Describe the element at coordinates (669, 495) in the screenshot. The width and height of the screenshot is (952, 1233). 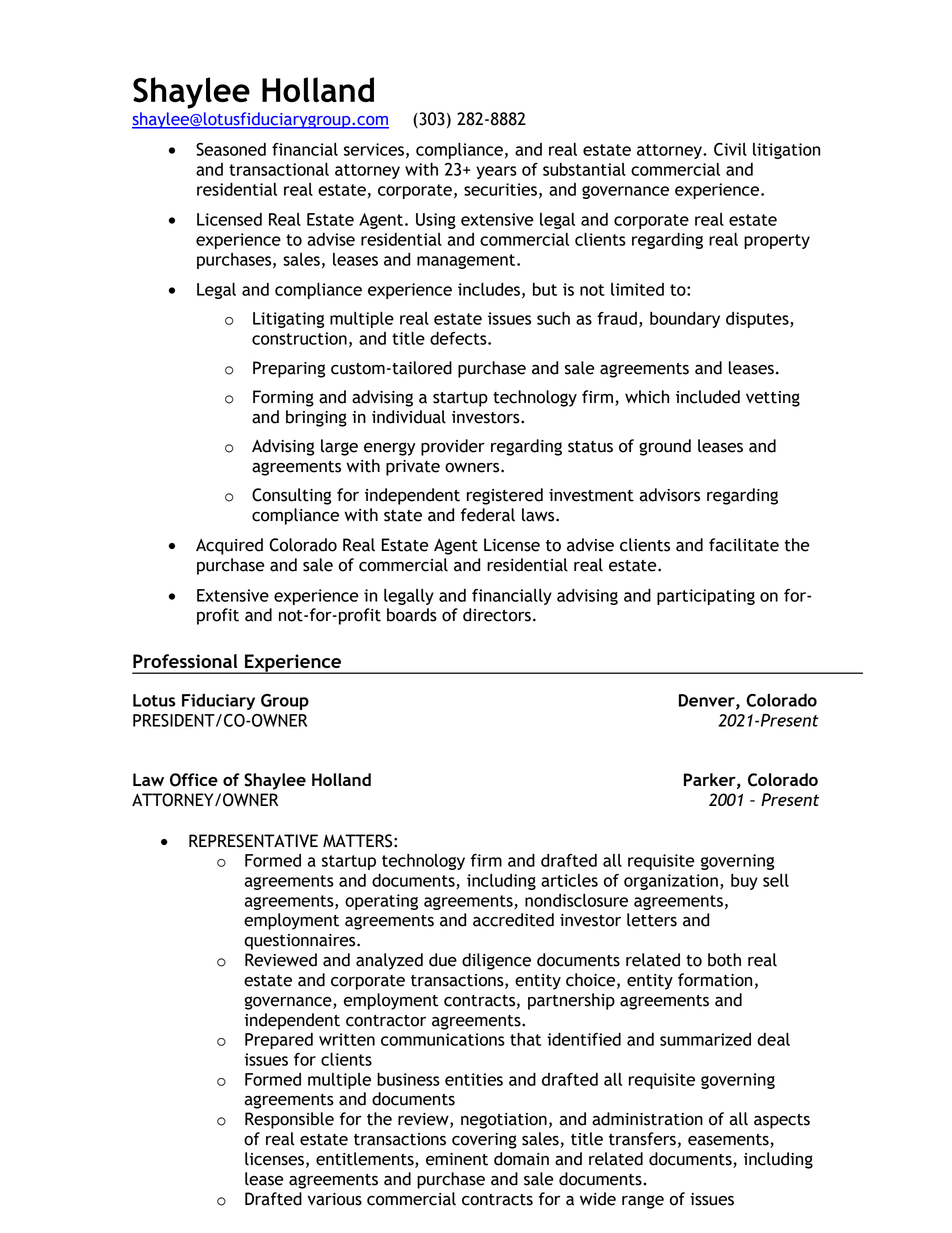
I see `advisors` at that location.
